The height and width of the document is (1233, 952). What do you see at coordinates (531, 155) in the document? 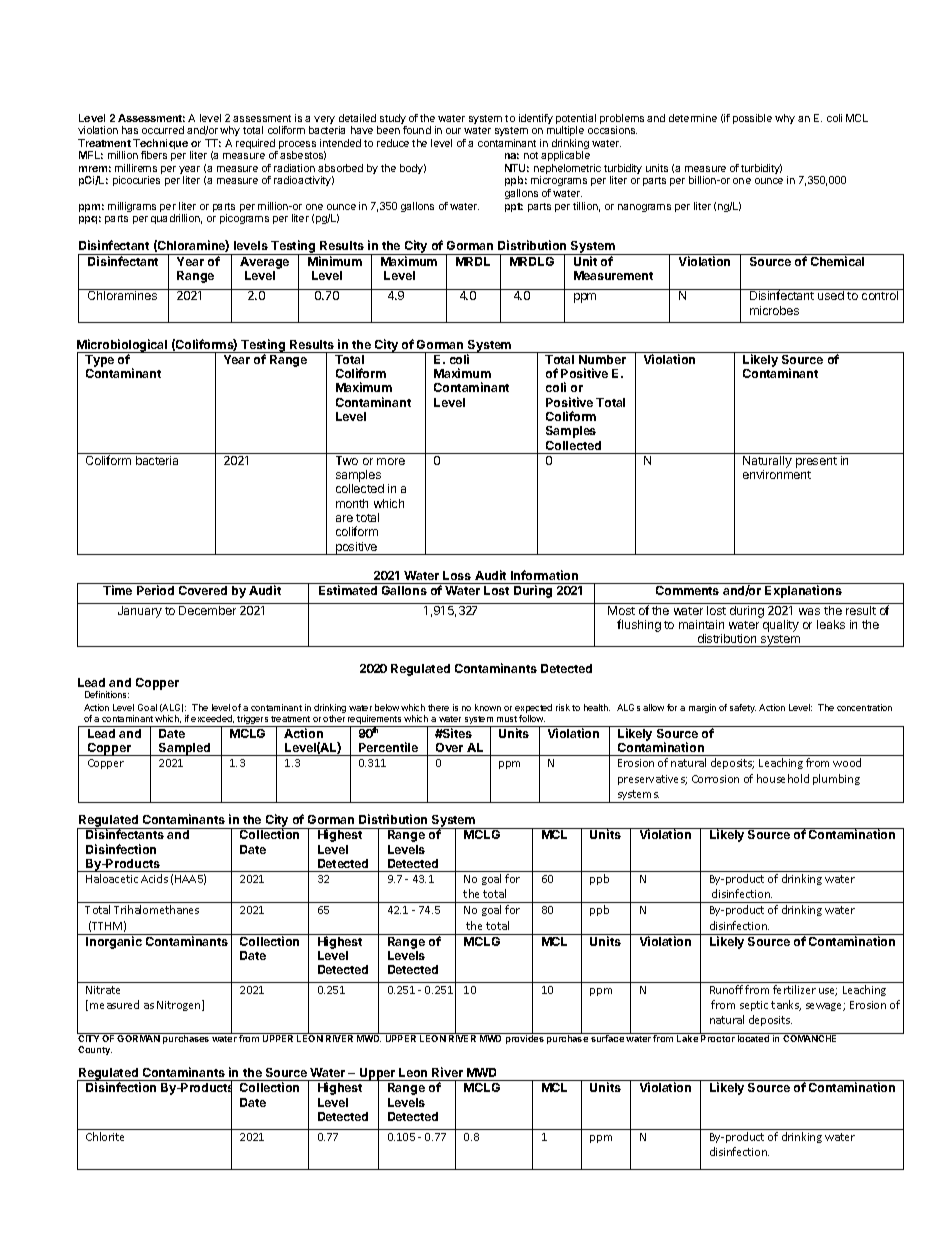
I see `not` at bounding box center [531, 155].
